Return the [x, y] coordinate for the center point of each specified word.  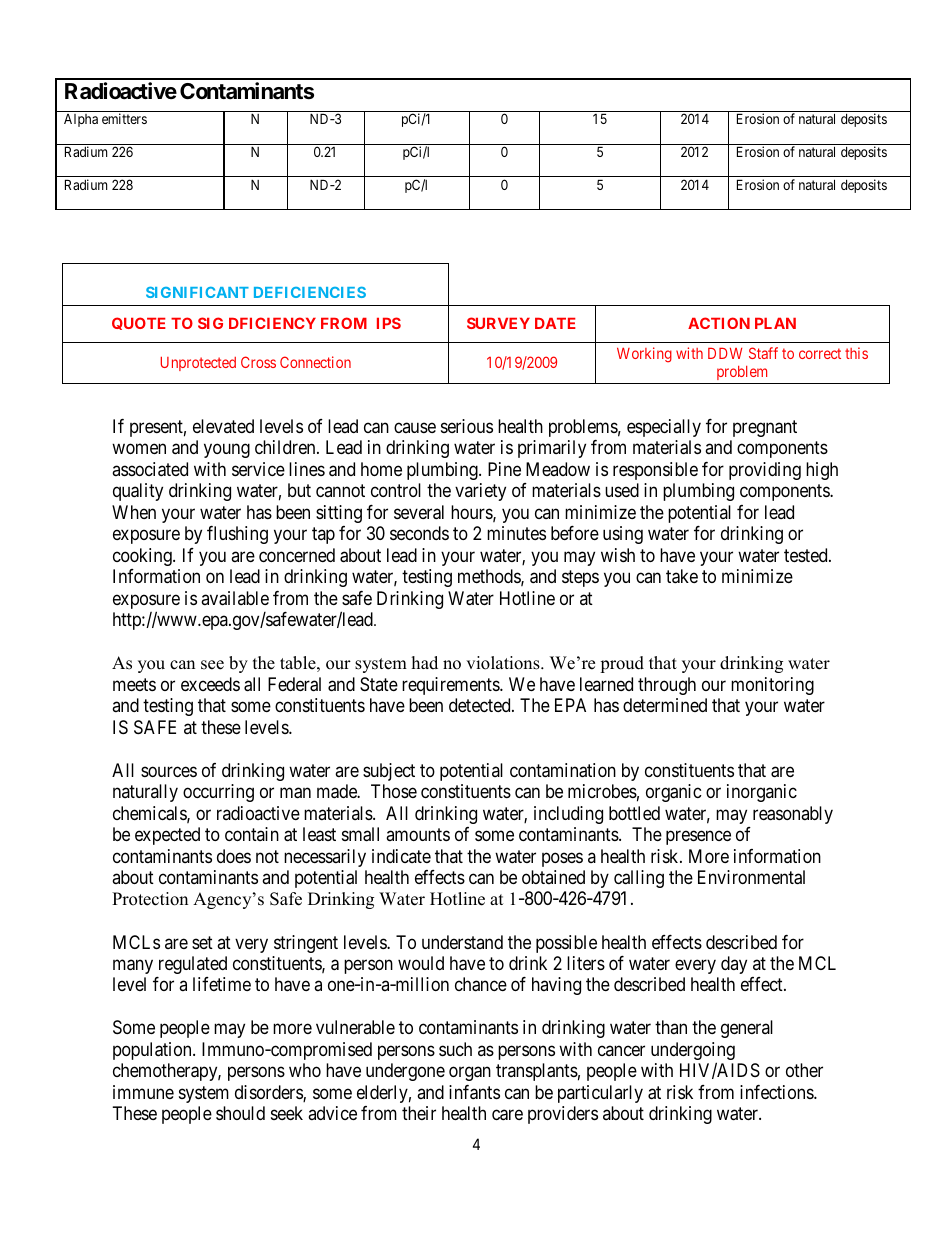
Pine [504, 469]
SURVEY [498, 323]
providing [765, 471]
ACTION [719, 323]
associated [150, 469]
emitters [124, 118]
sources [169, 771]
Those [394, 791]
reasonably [793, 815]
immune [143, 1092]
